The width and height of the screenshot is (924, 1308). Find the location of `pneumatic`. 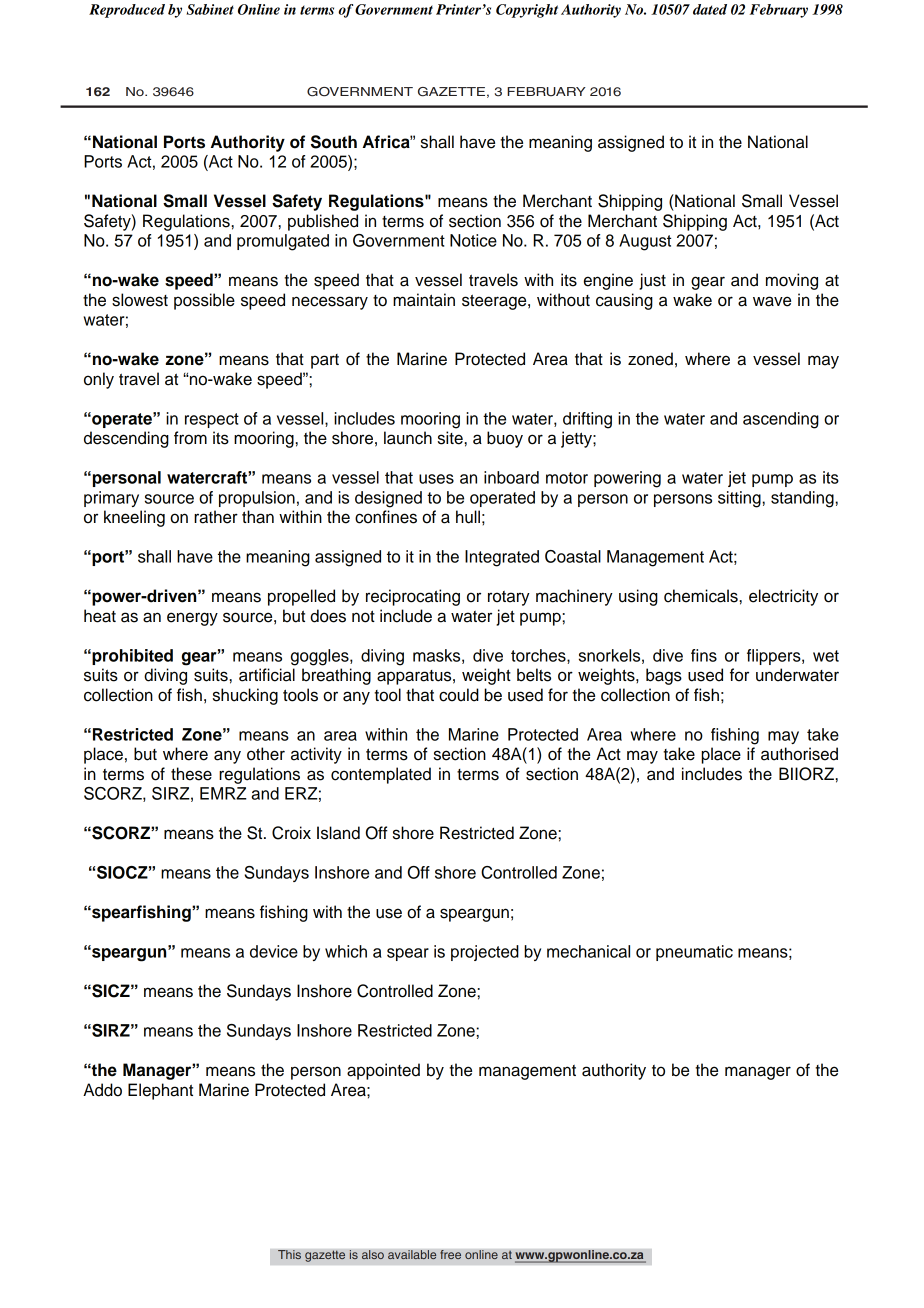

pneumatic is located at coordinates (694, 953).
